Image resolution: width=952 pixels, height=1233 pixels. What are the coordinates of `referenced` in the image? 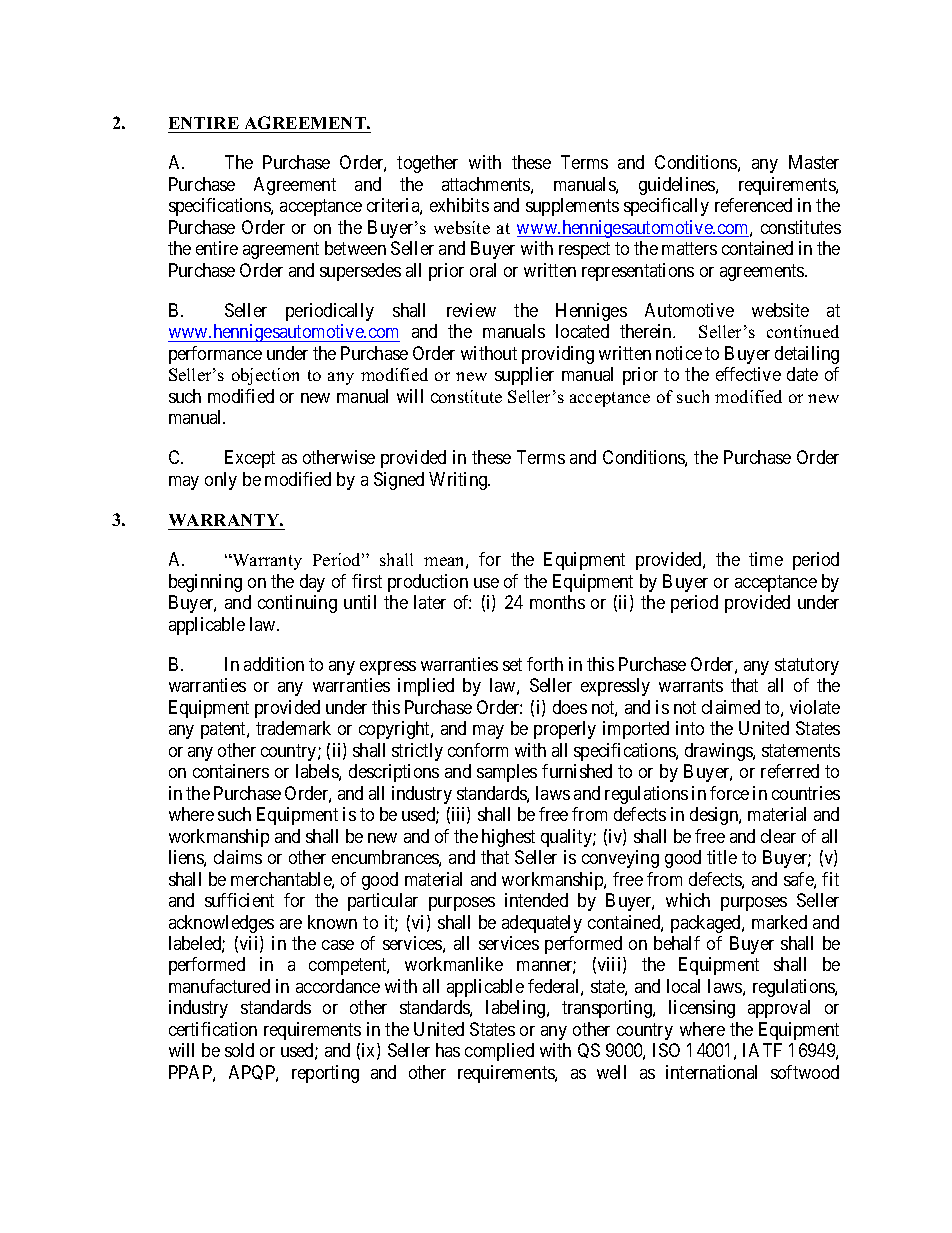 It's located at (753, 205).
